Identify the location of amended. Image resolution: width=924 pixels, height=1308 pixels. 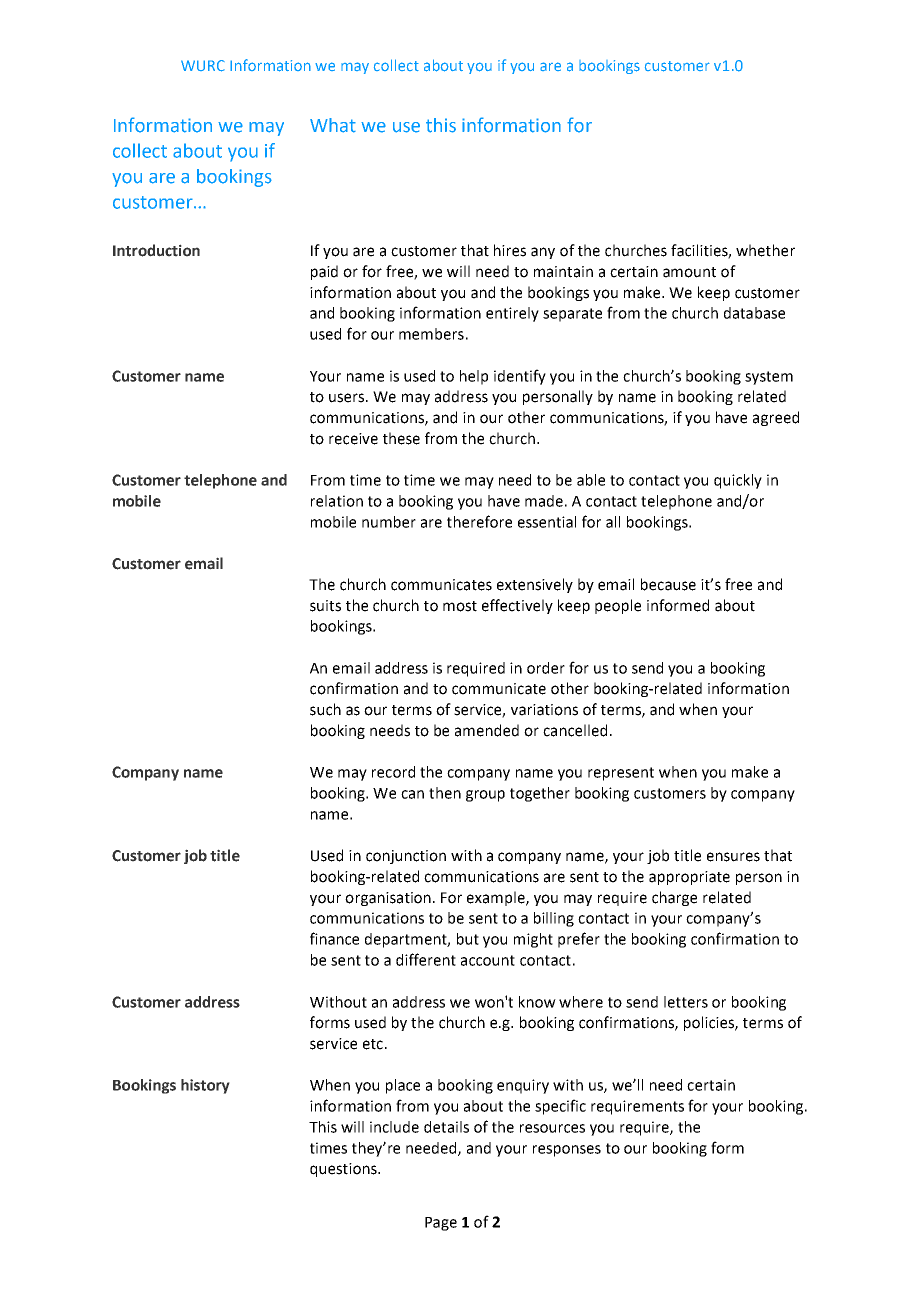
(487, 730).
